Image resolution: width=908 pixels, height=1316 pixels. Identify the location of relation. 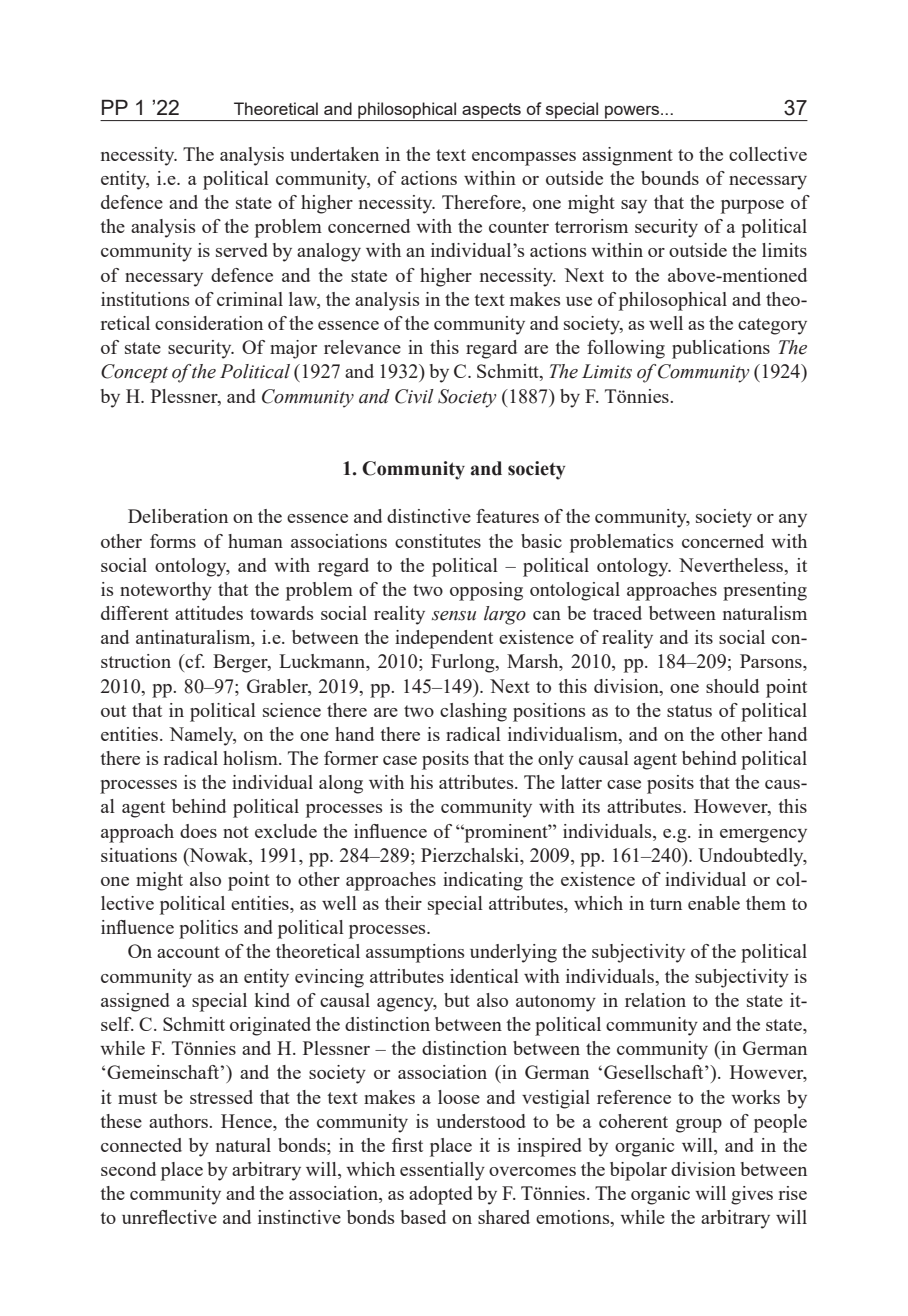
(655, 1000).
